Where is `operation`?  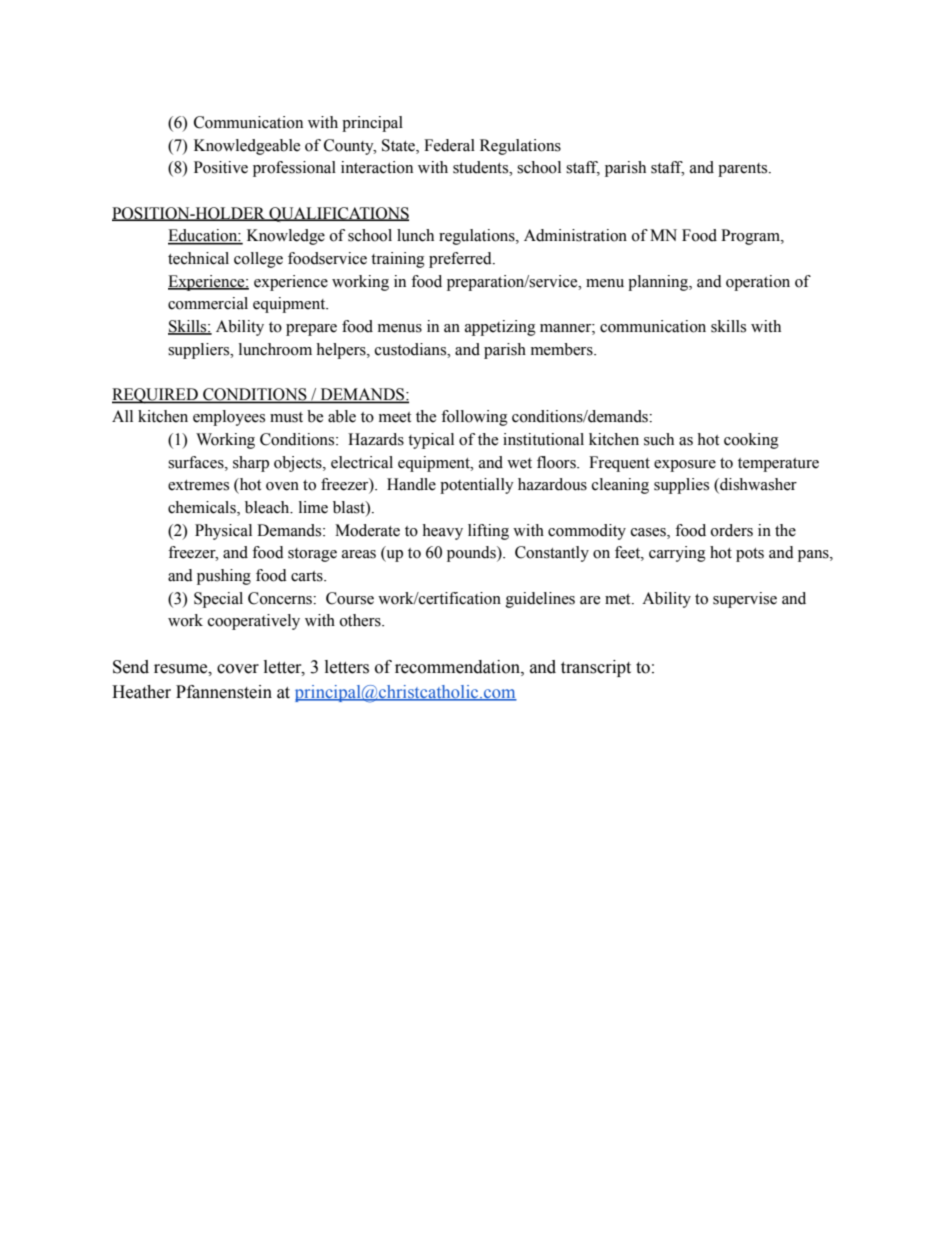 operation is located at coordinates (758, 283).
